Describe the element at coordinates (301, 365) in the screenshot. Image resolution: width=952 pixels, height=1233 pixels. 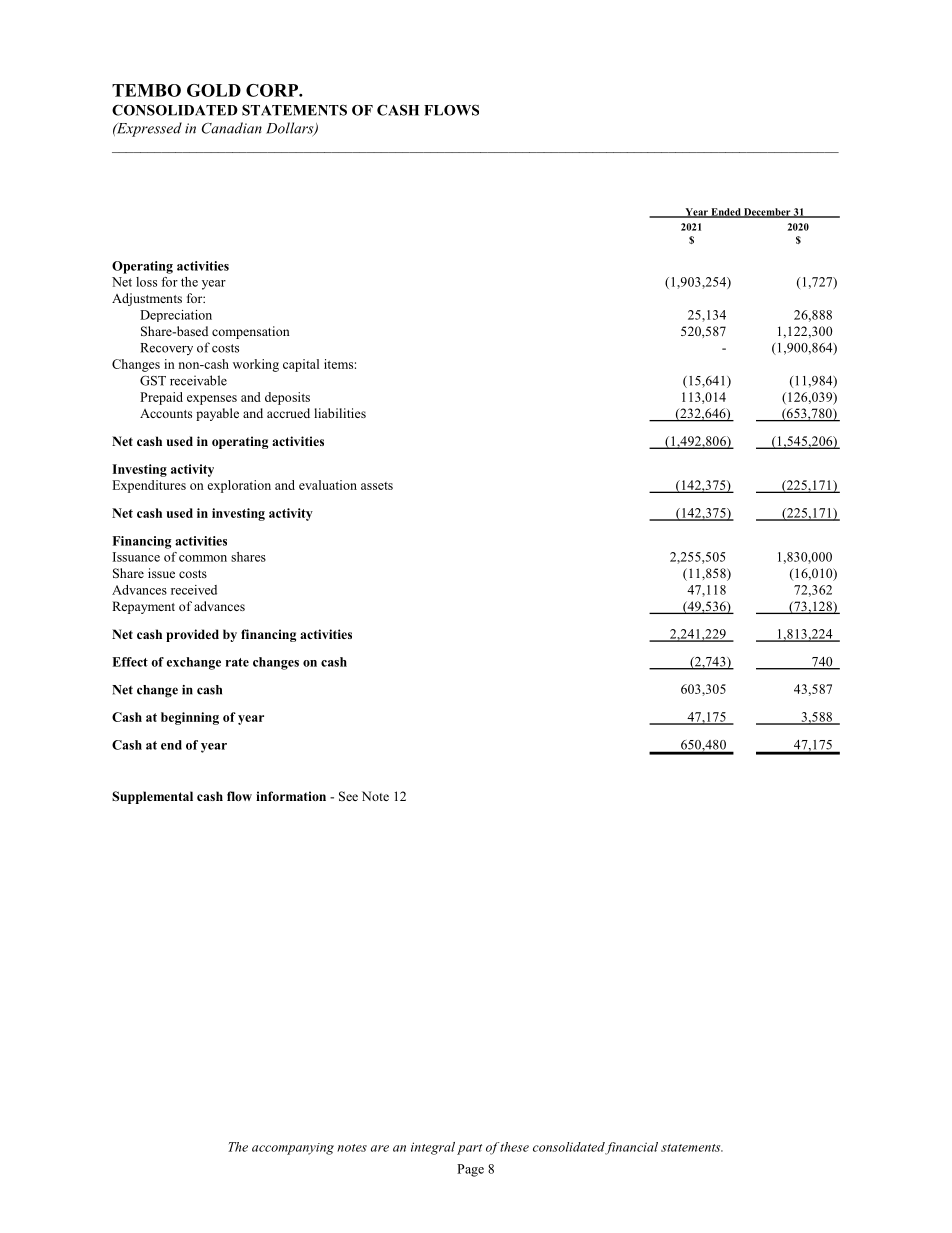
I see `capital` at that location.
